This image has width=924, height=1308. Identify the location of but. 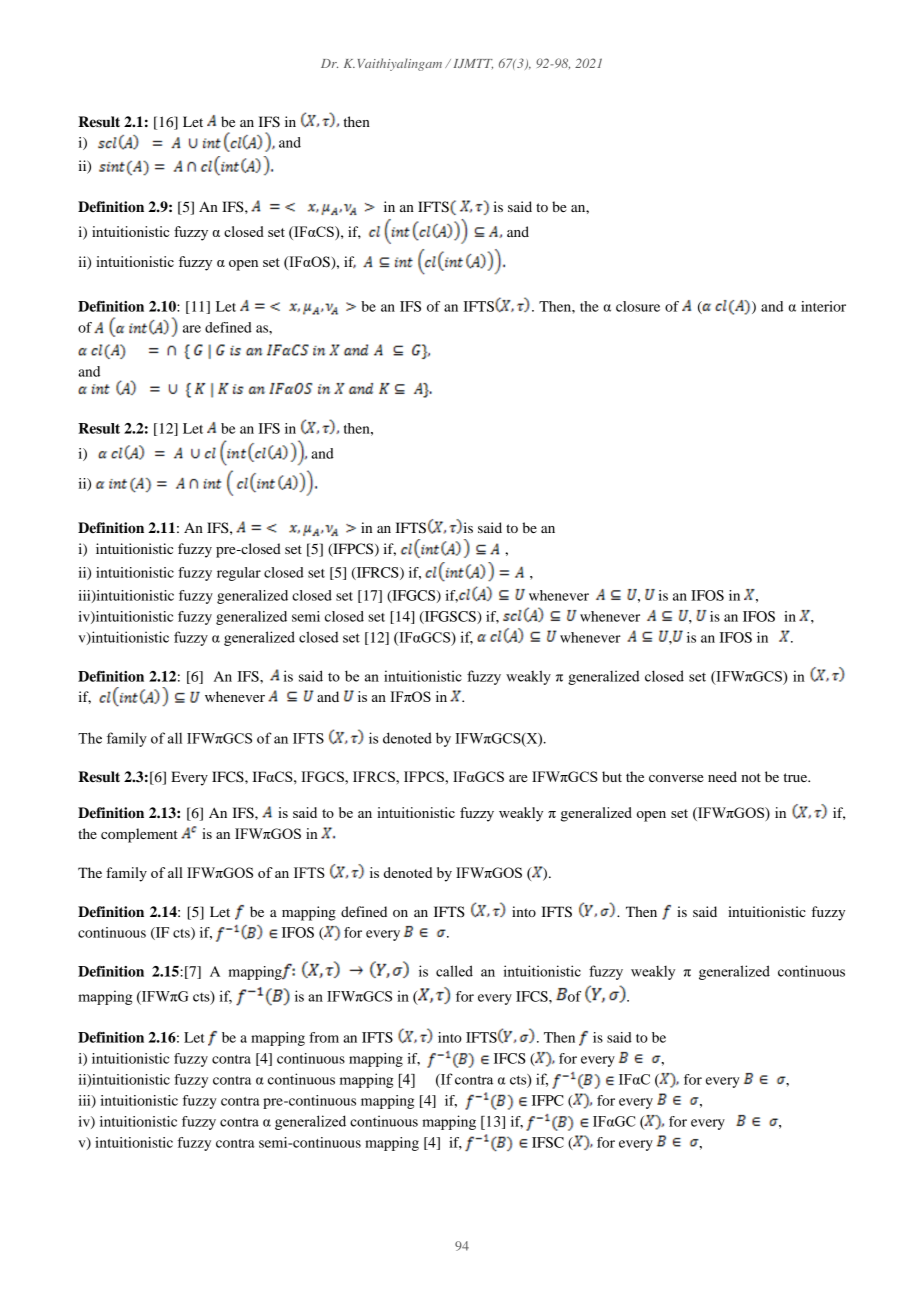
(612, 776).
